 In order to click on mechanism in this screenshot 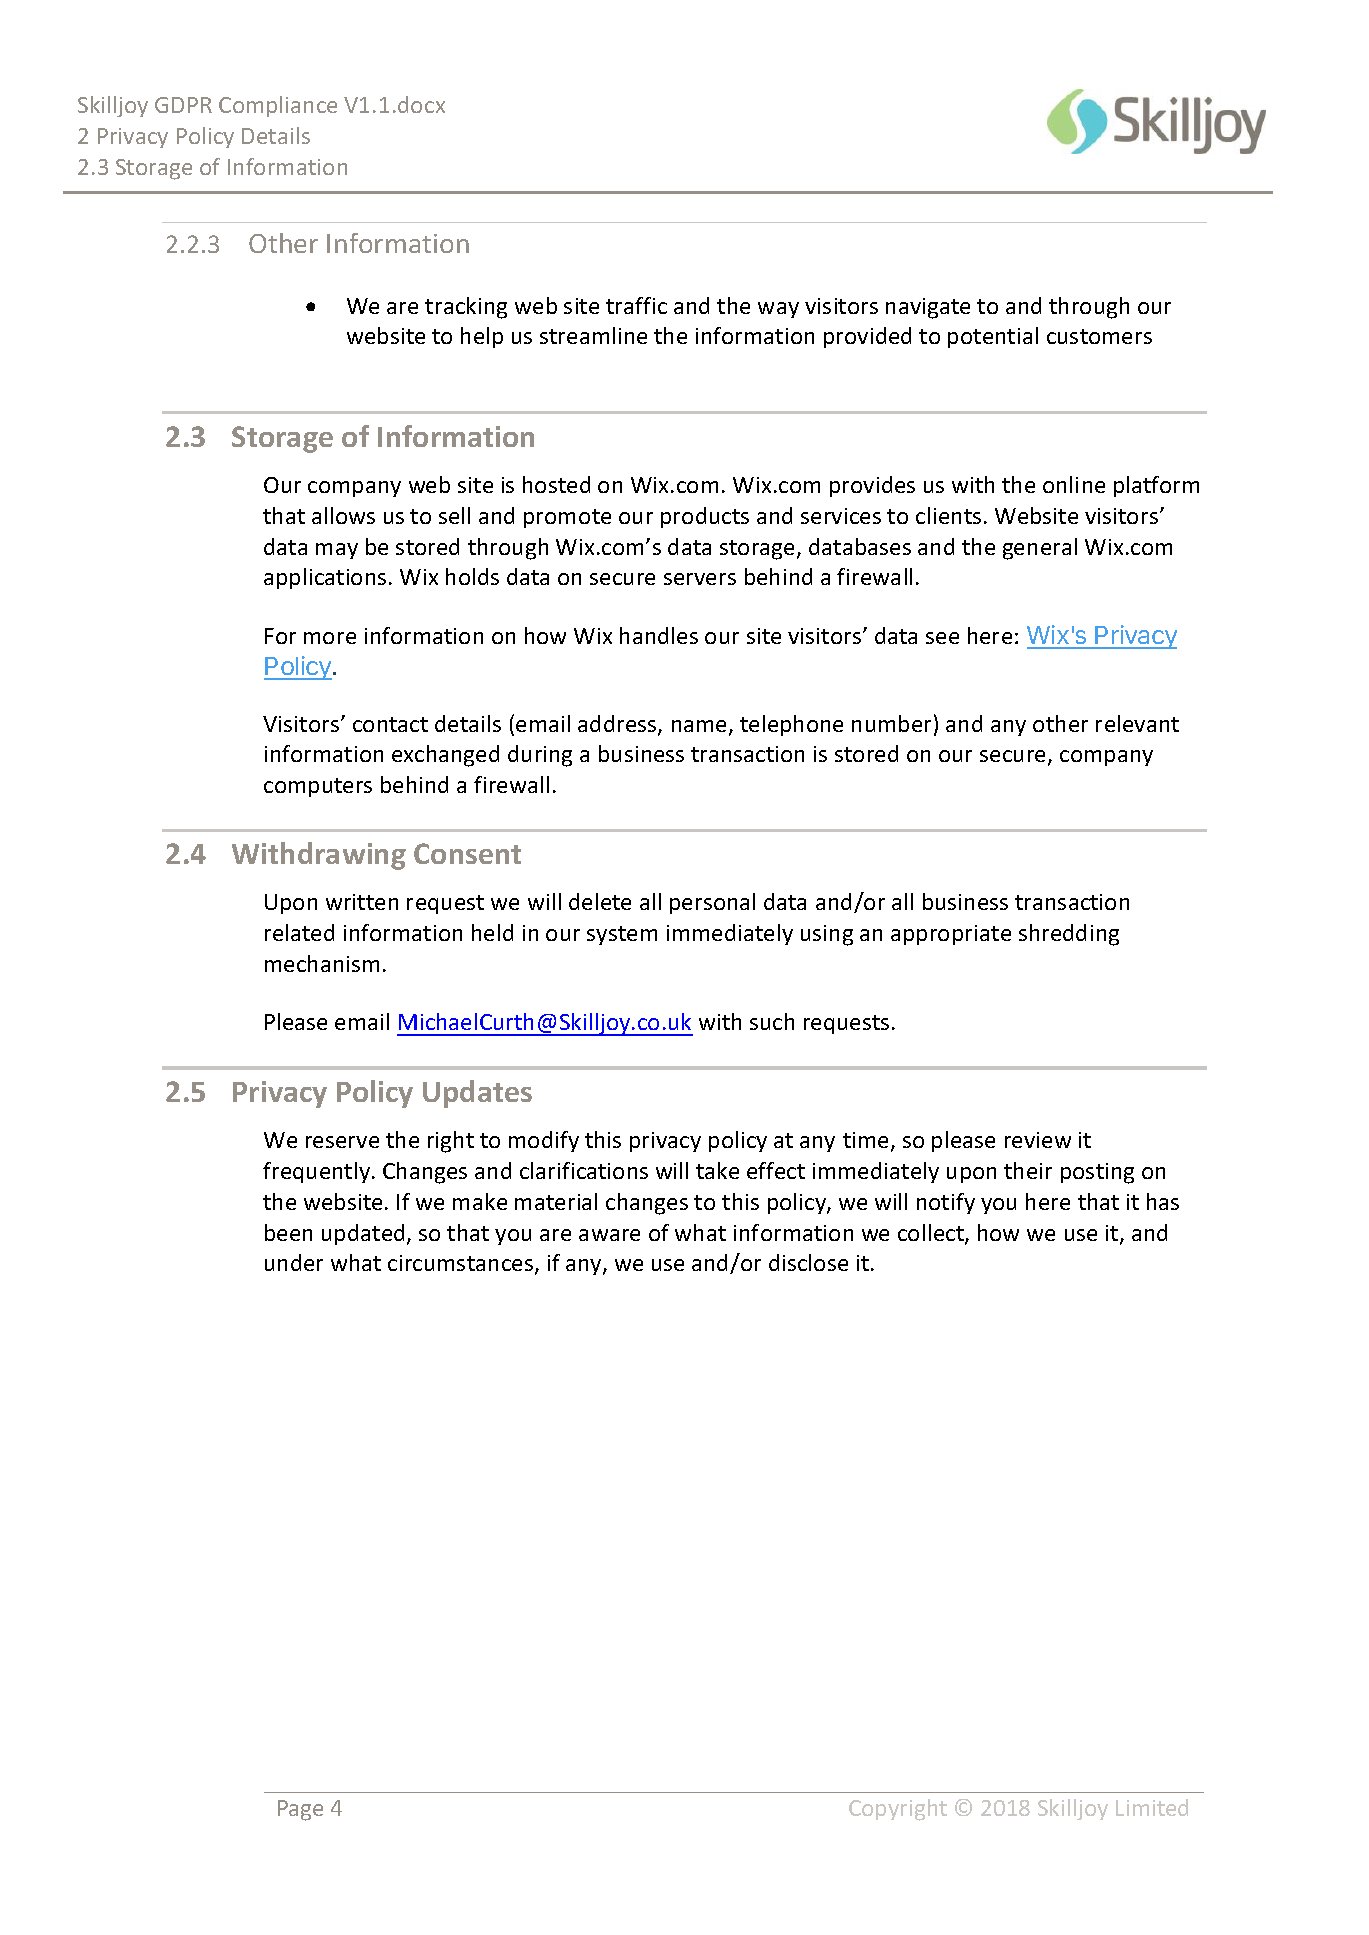, I will do `click(322, 963)`.
